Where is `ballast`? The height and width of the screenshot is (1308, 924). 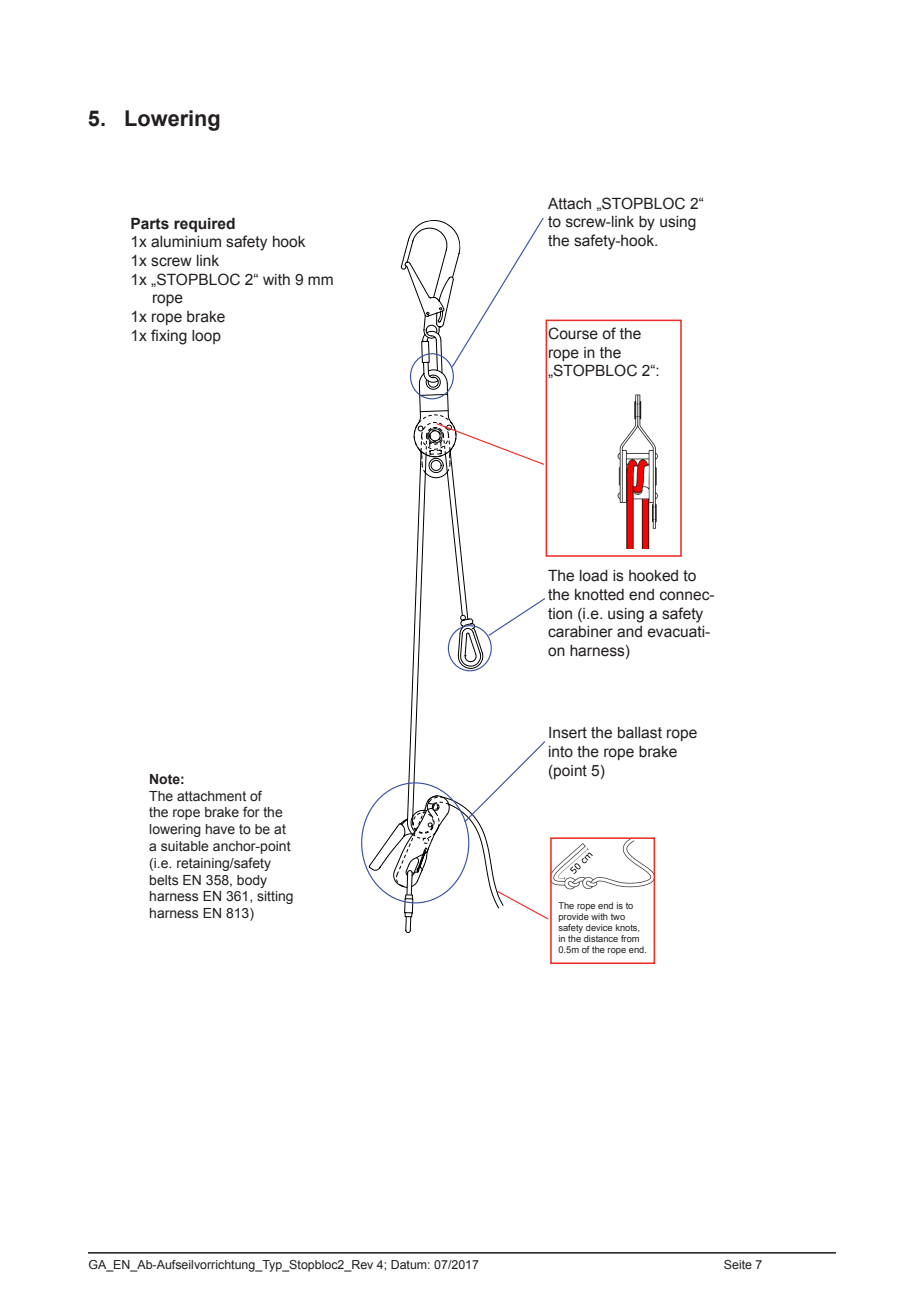
ballast is located at coordinates (640, 733).
